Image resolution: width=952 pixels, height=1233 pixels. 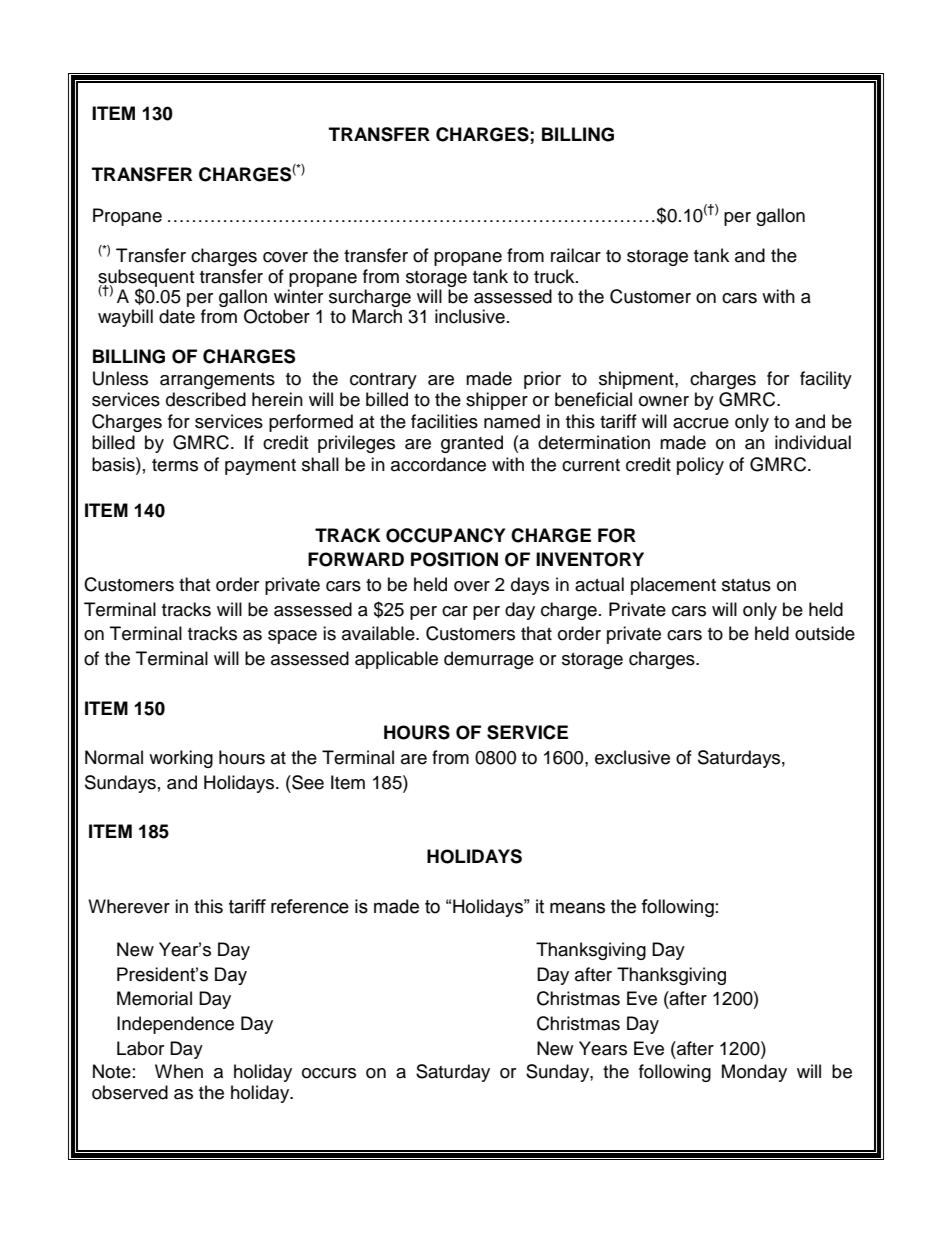 I want to click on exclusive, so click(x=632, y=757).
